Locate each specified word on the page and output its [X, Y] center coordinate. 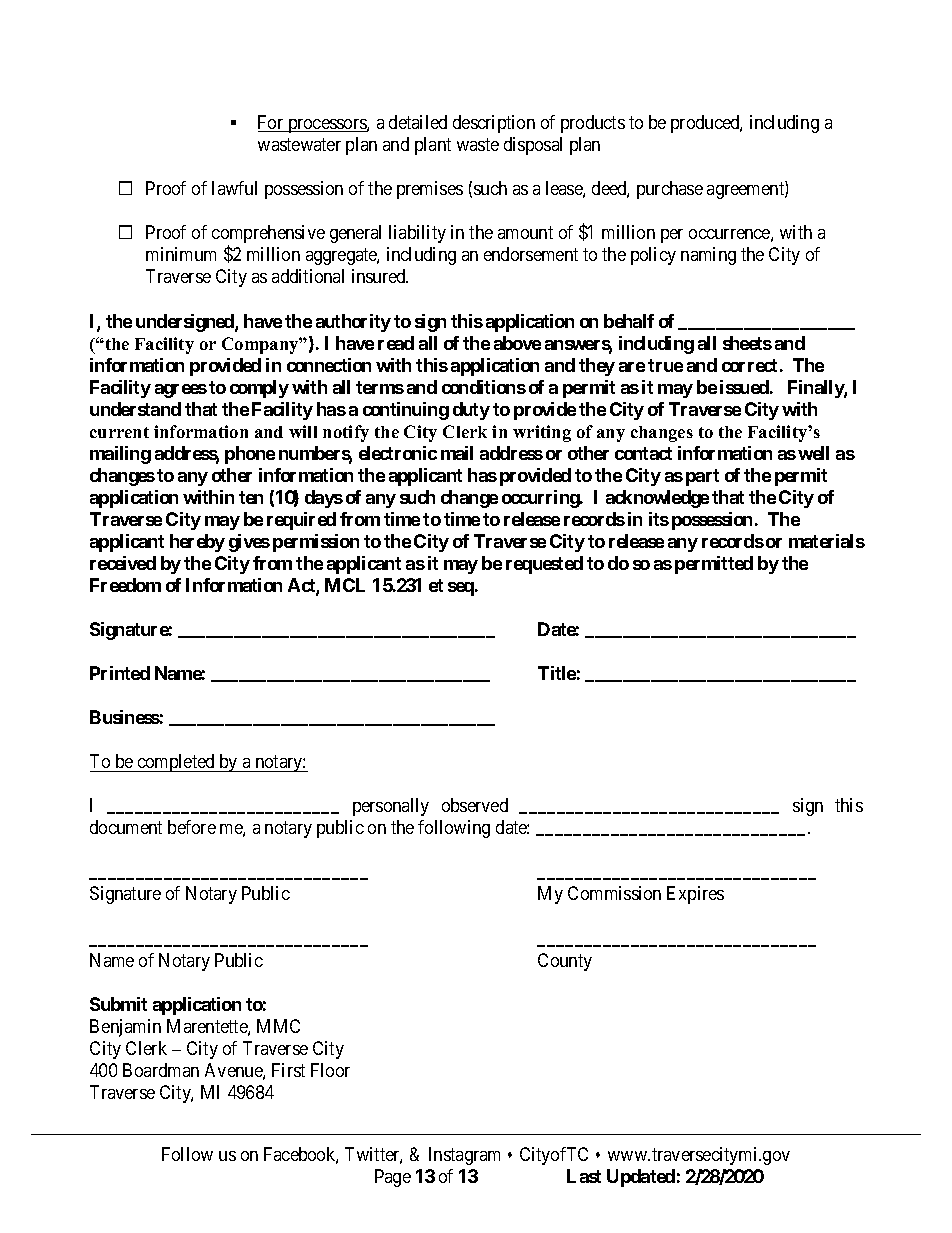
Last [584, 1176]
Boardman [161, 1070]
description [494, 124]
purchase [670, 190]
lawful [234, 188]
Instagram [464, 1156]
